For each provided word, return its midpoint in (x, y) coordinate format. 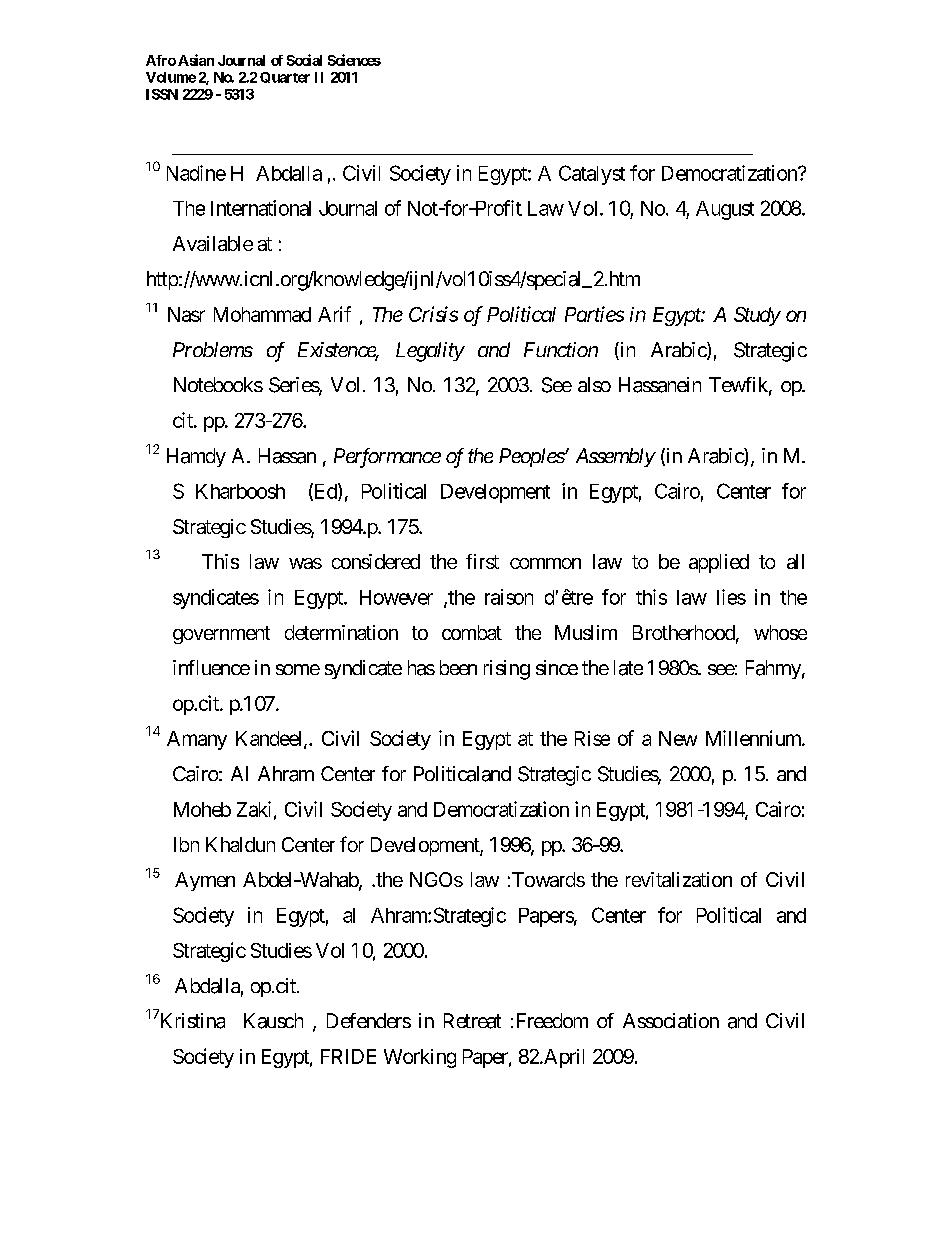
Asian (196, 60)
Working (420, 1058)
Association (671, 1020)
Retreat (472, 1021)
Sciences (354, 60)
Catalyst (592, 175)
